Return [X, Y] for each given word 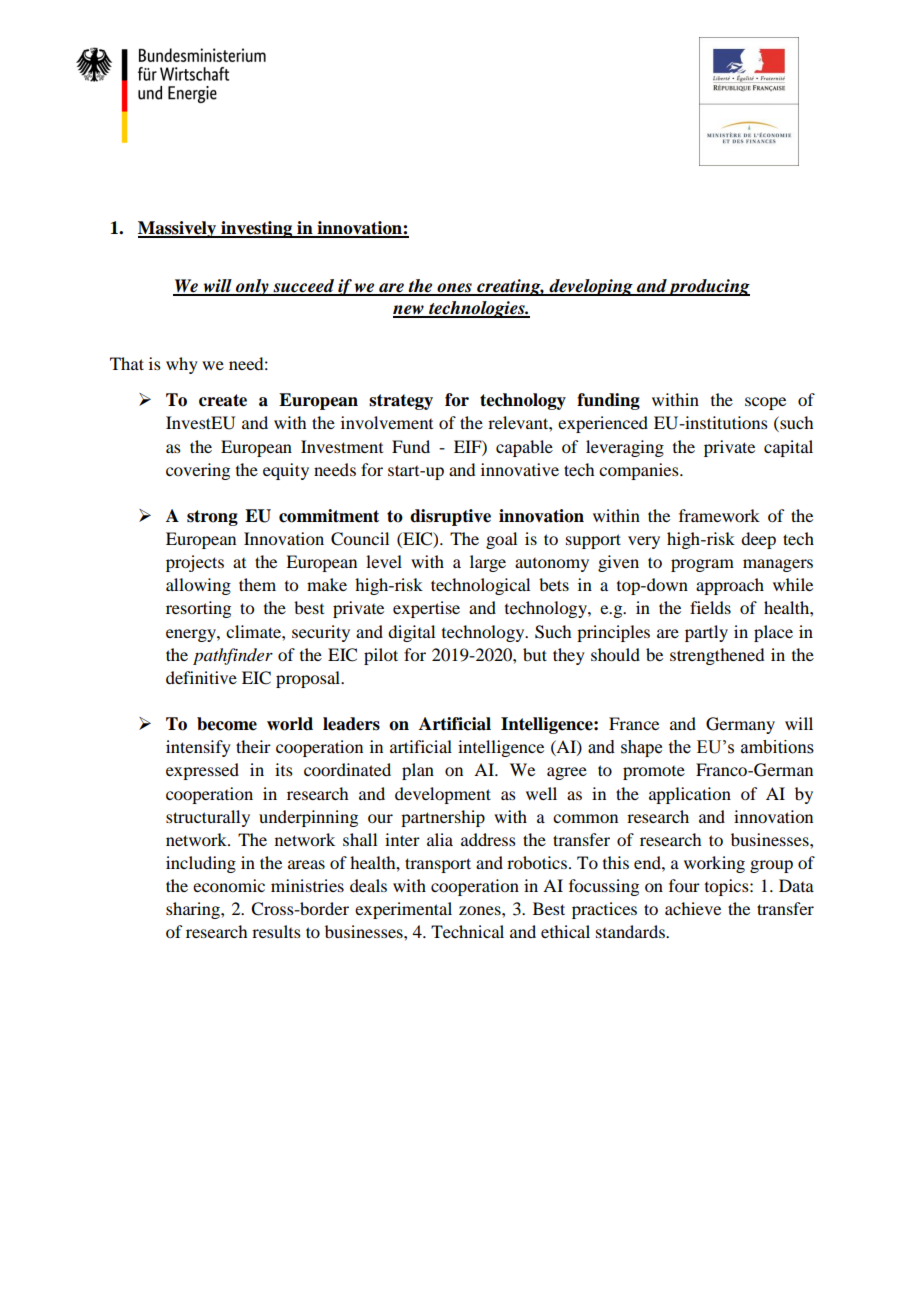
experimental [403, 910]
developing [591, 287]
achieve [693, 908]
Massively [178, 229]
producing [708, 287]
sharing [194, 910]
